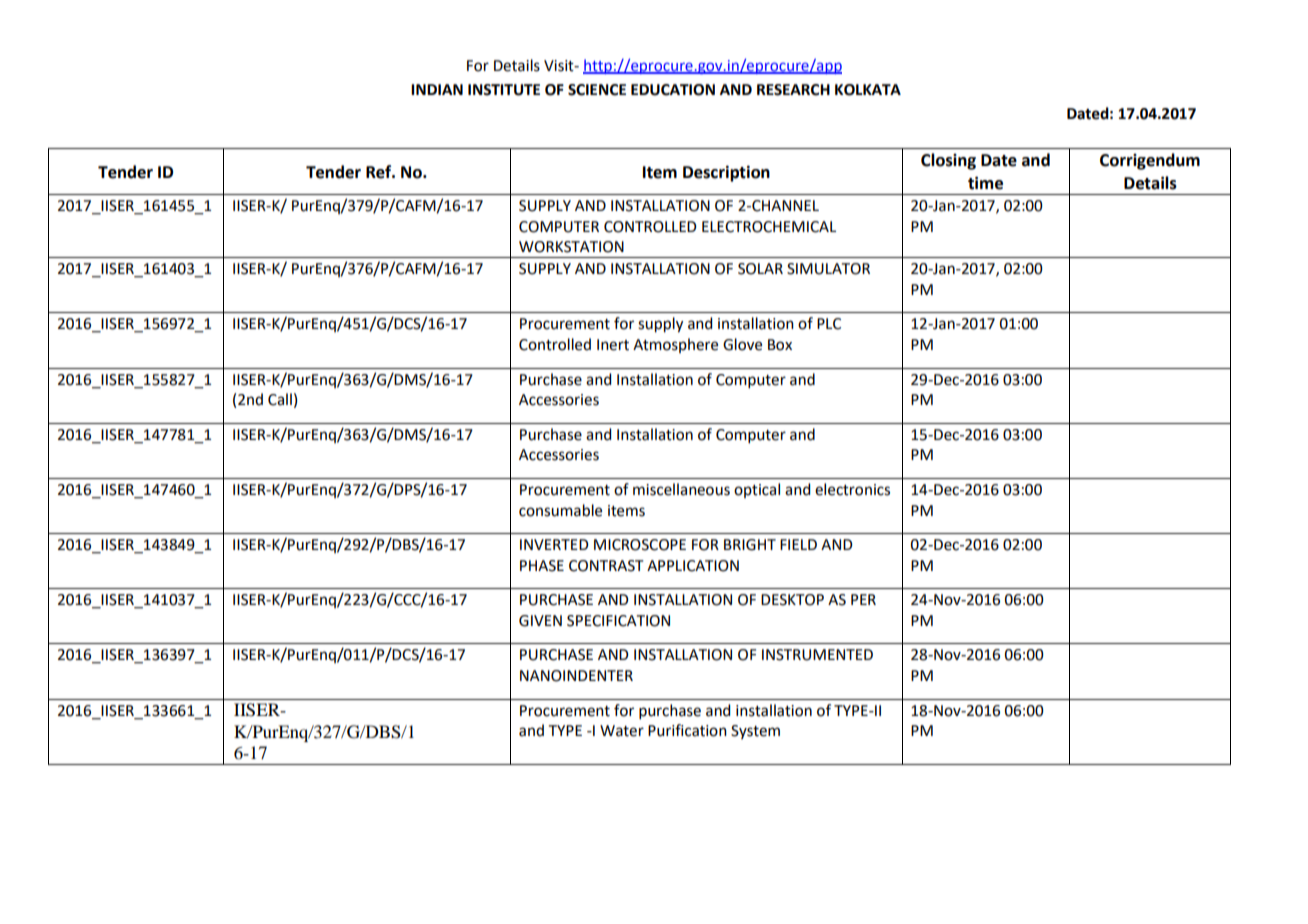 The image size is (1308, 924). I want to click on PLC, so click(829, 324).
